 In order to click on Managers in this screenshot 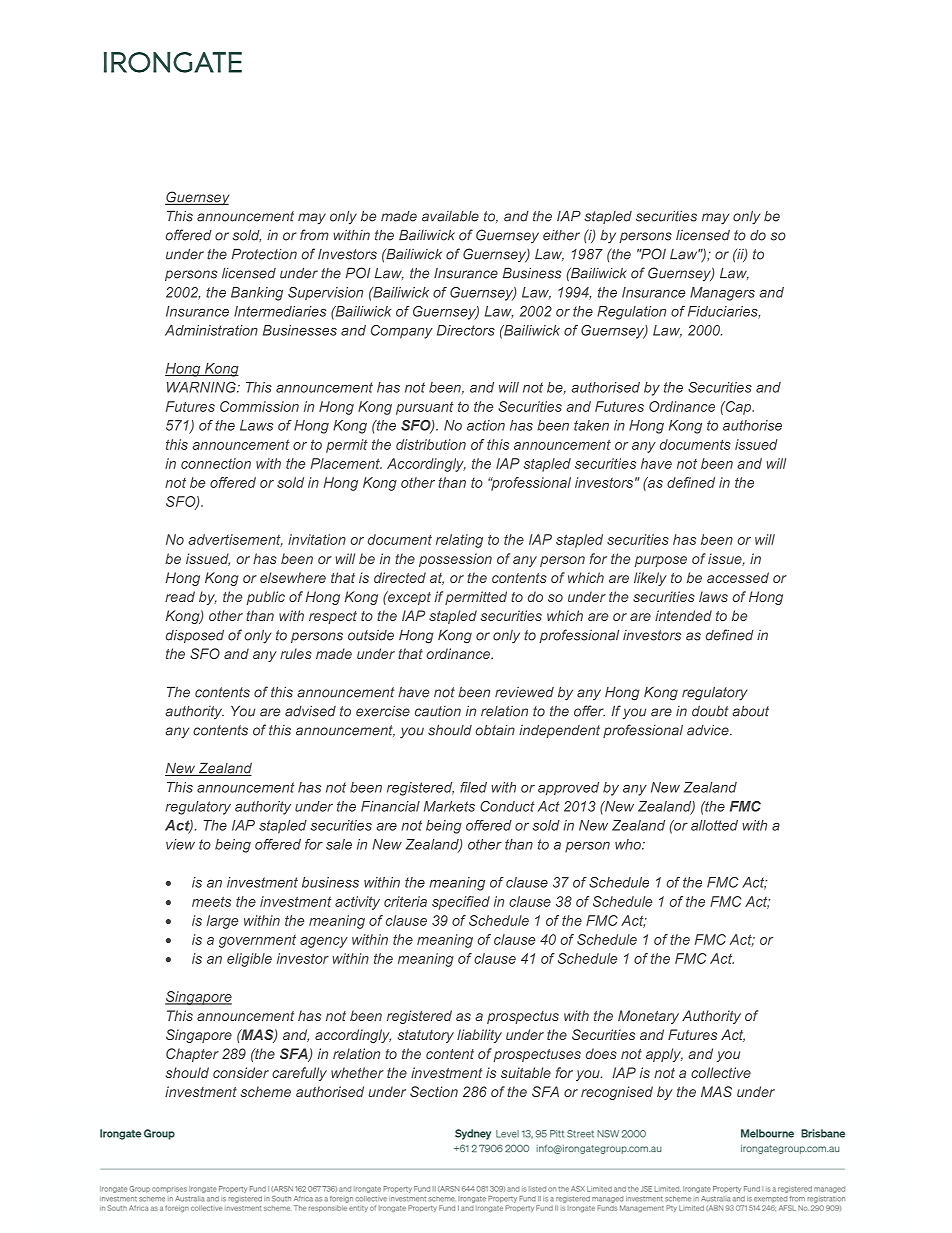, I will do `click(722, 294)`.
